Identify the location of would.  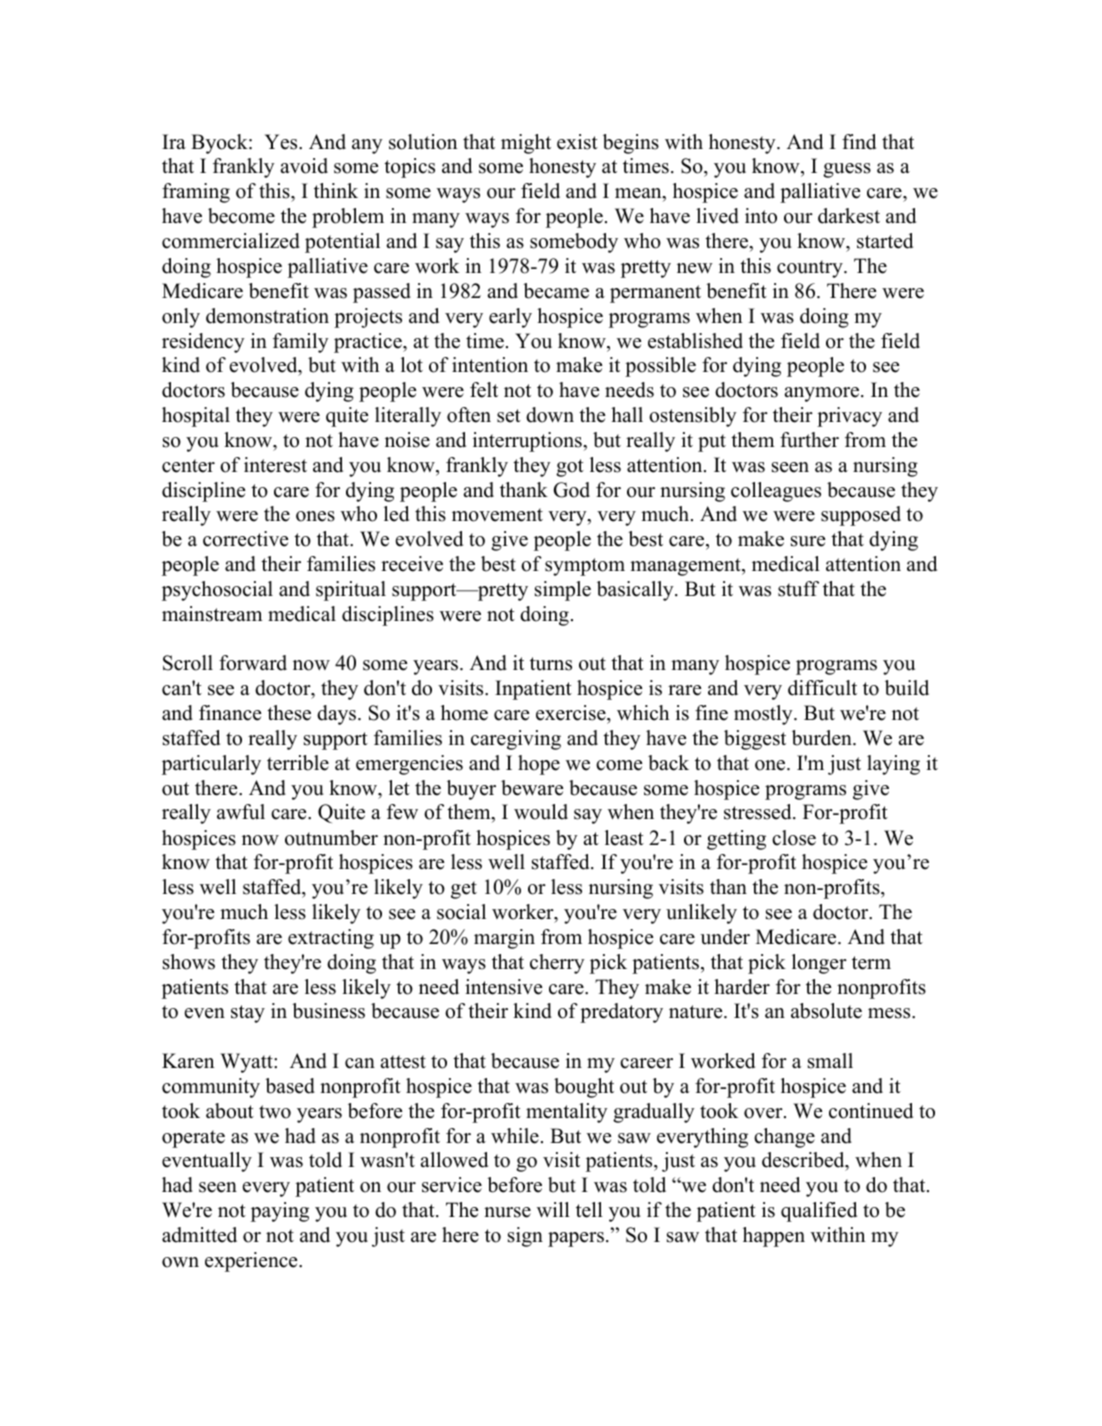
(541, 812).
